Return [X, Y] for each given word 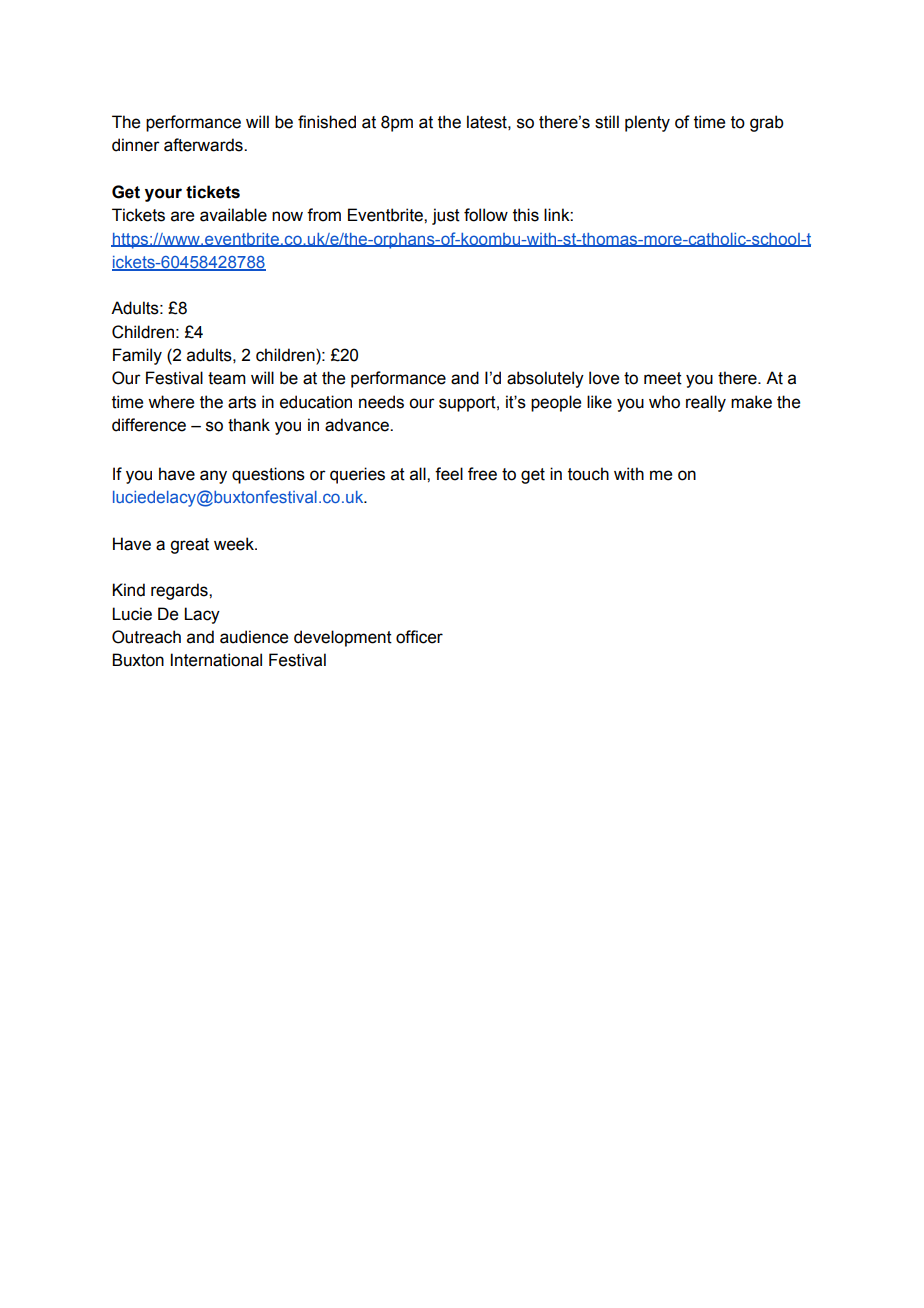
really [706, 403]
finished [327, 122]
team [227, 378]
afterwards [204, 145]
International [216, 660]
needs [381, 402]
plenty [647, 123]
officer [419, 637]
